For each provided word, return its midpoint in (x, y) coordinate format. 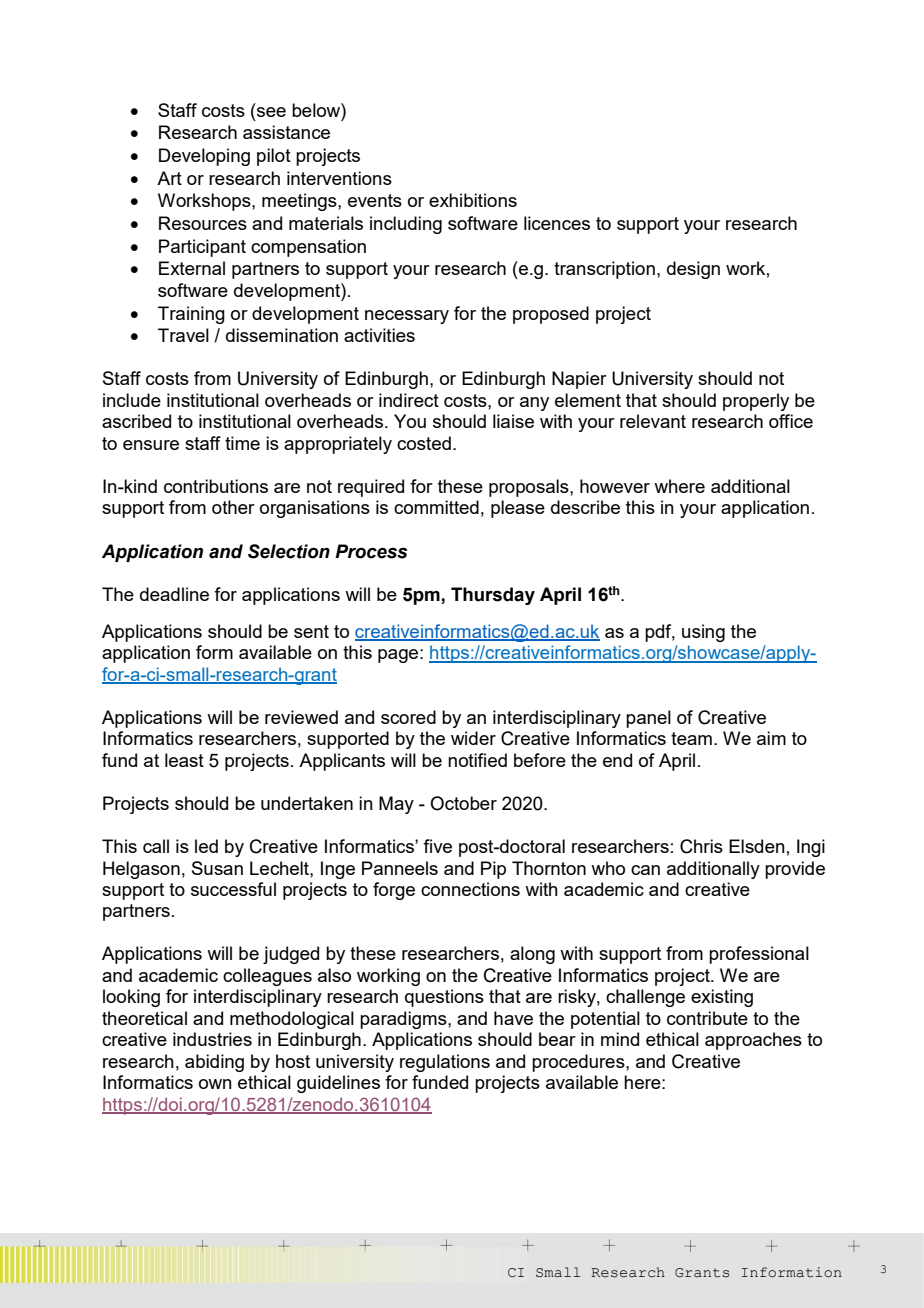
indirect (409, 400)
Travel (183, 335)
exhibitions (473, 200)
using (703, 633)
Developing (204, 157)
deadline (174, 594)
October (463, 803)
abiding (214, 1063)
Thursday (493, 596)
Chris (701, 846)
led (206, 846)
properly (756, 402)
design (693, 270)
